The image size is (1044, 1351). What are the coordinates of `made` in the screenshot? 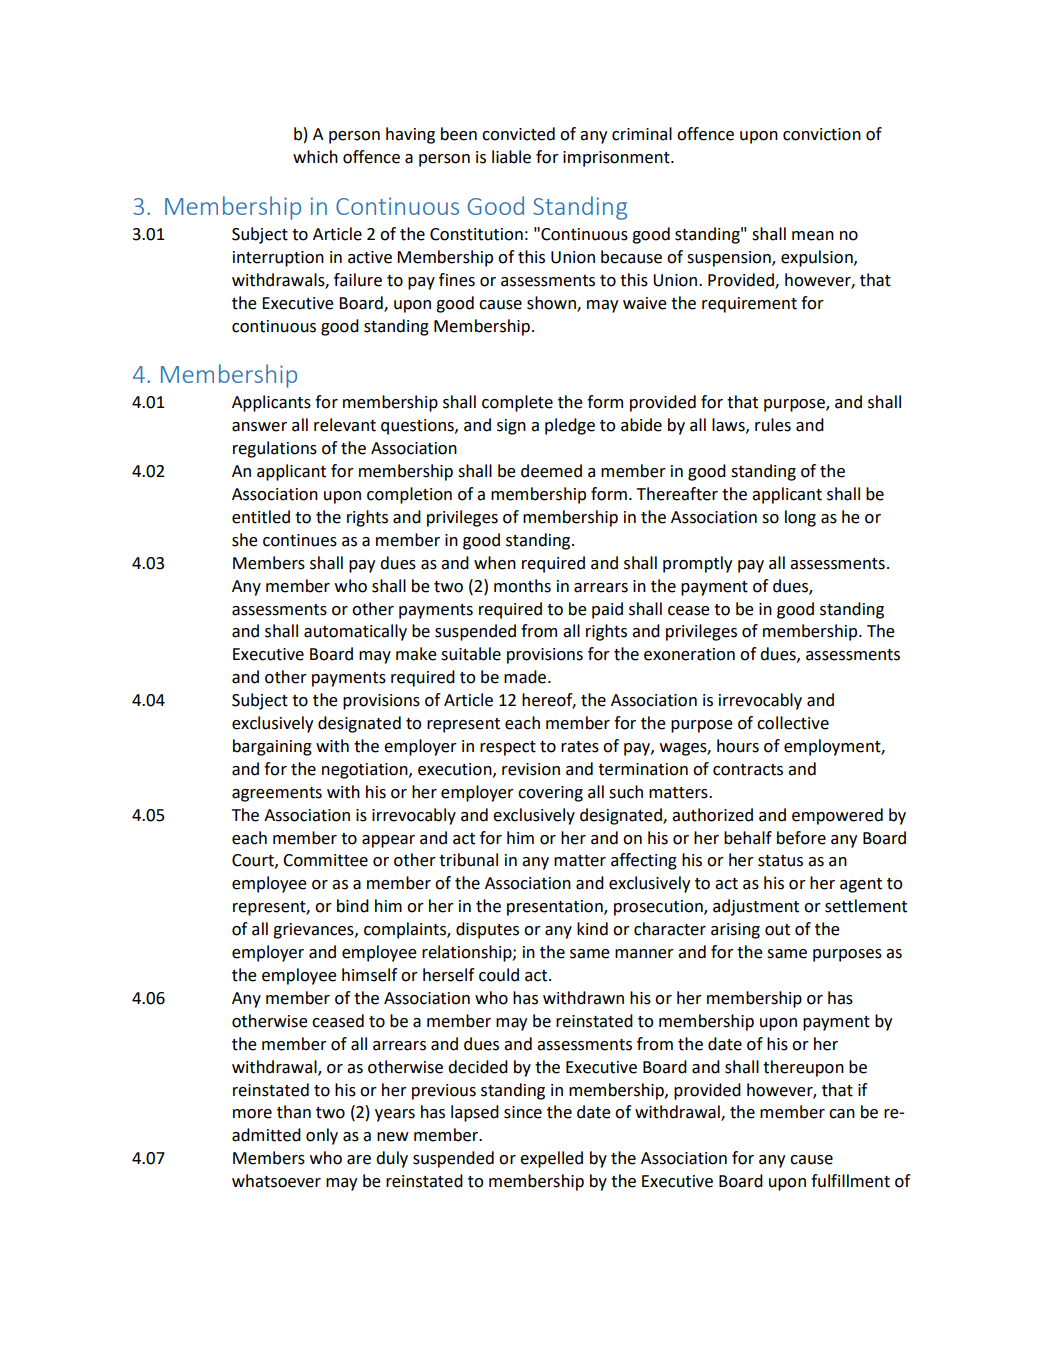 It's located at (526, 677).
